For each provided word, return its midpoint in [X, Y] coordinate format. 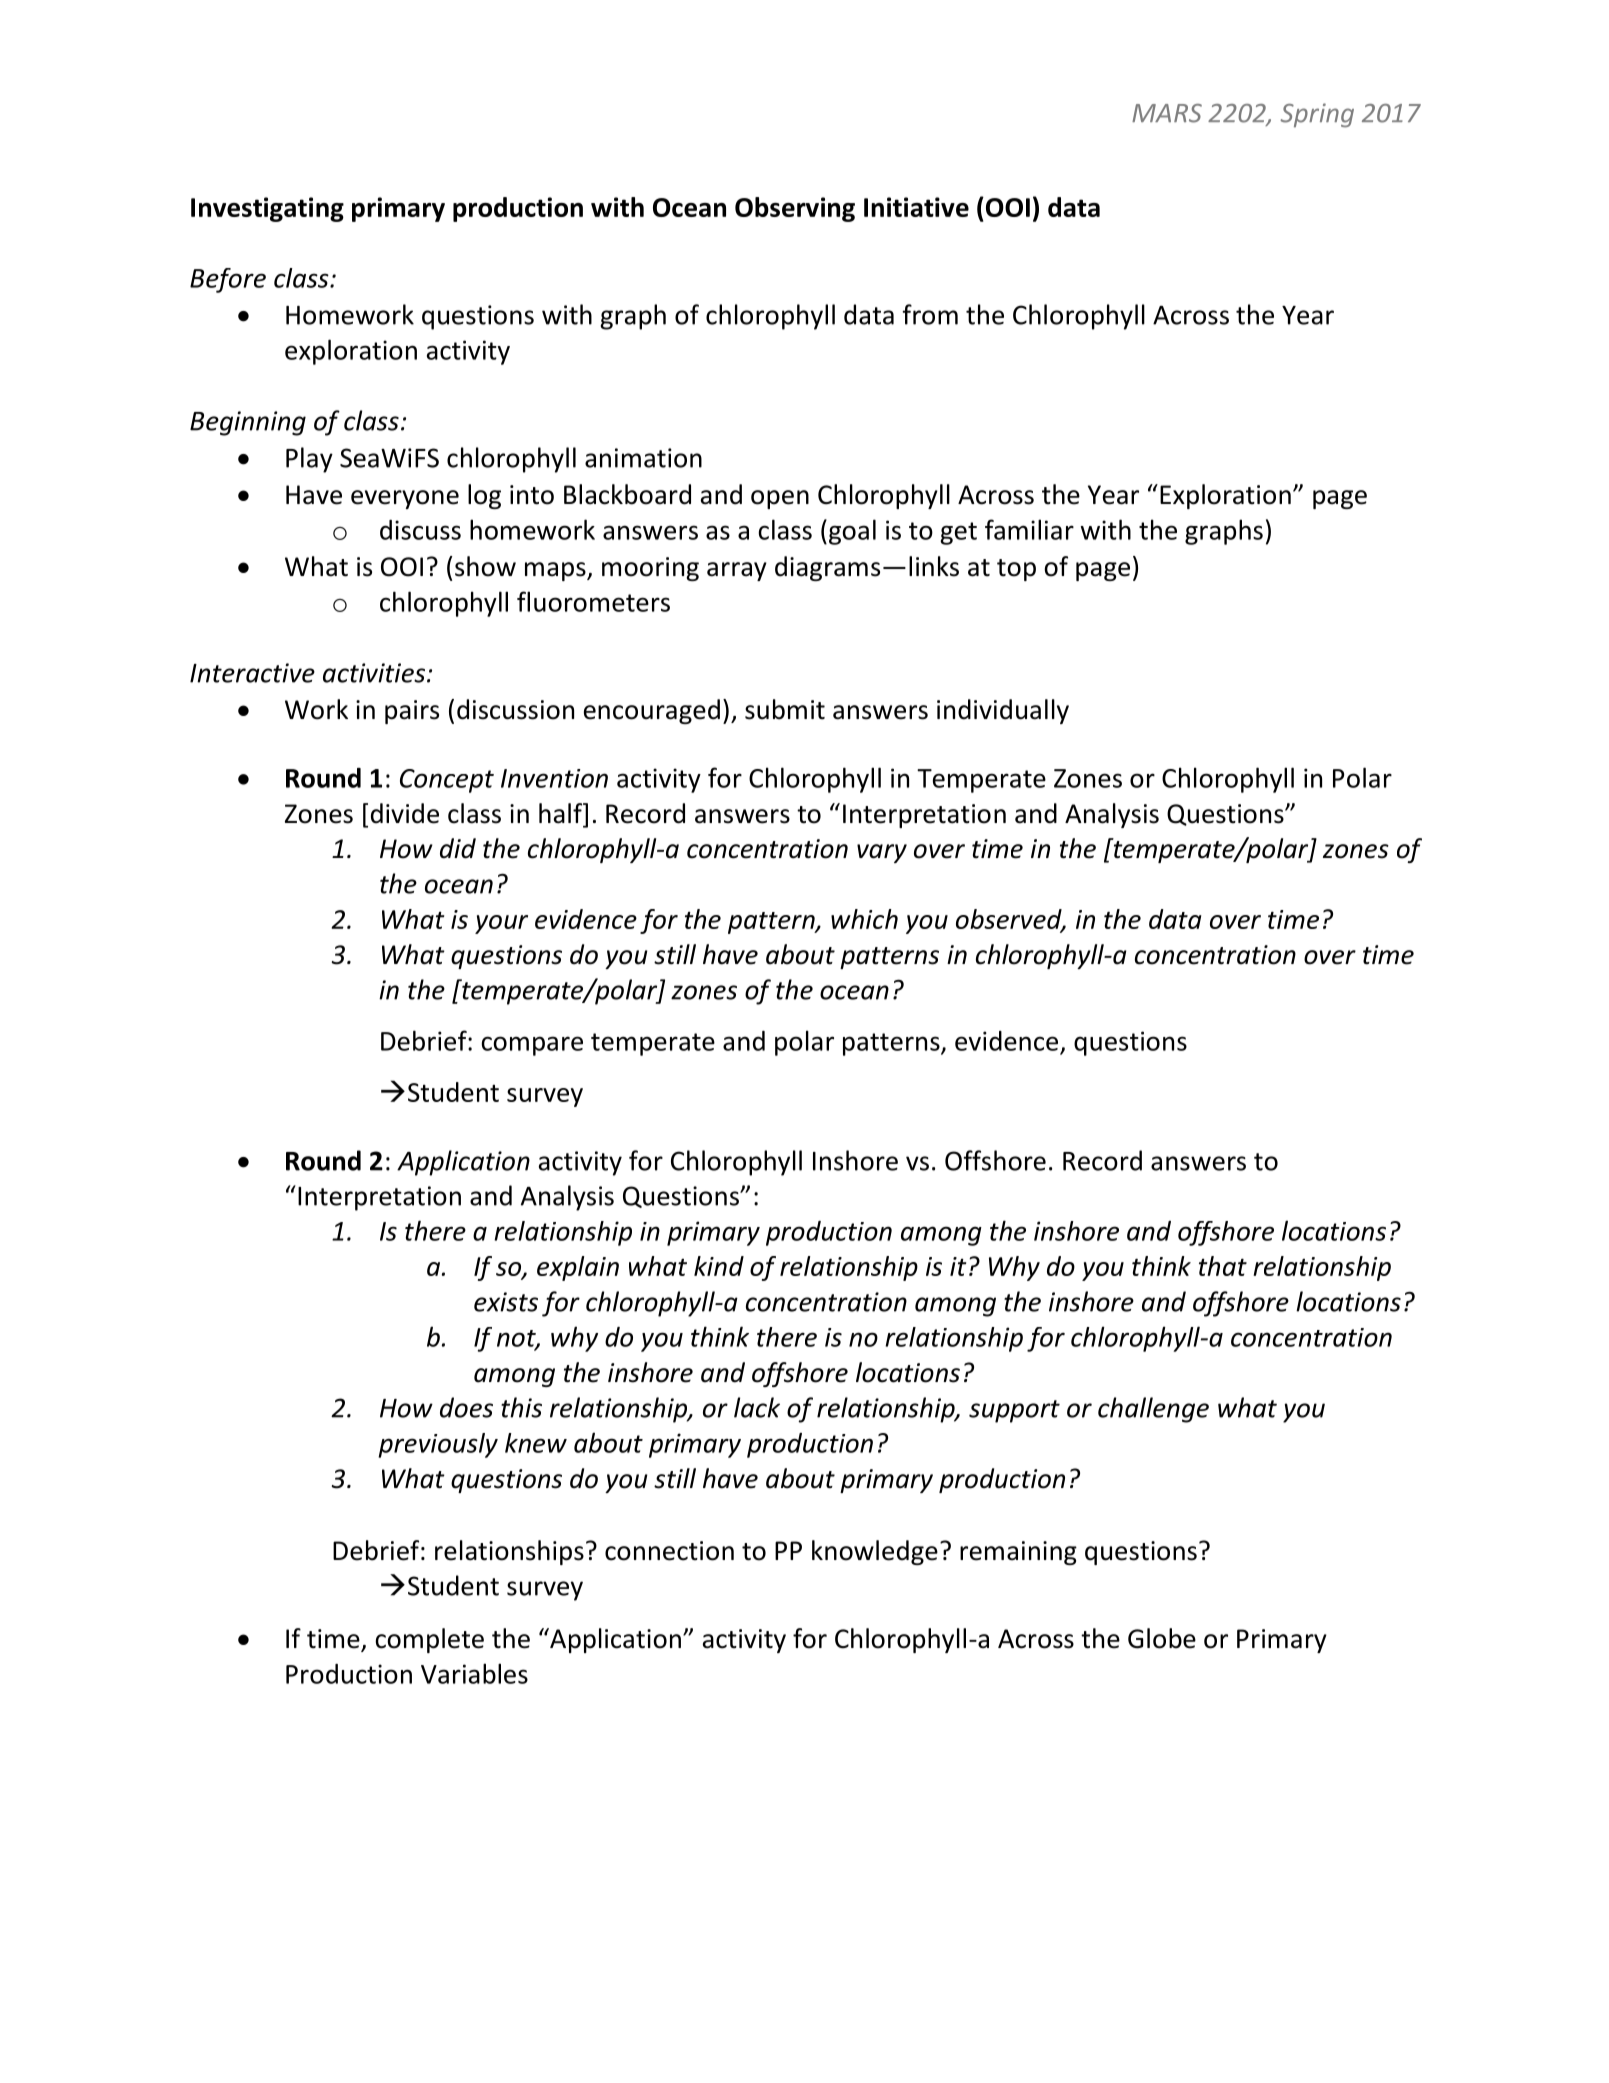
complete [429, 1640]
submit [785, 709]
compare [532, 1046]
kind [719, 1266]
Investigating [267, 209]
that [1223, 1266]
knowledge [875, 1552]
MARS [1167, 113]
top [1016, 570]
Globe [1162, 1638]
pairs [412, 712]
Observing [795, 209]
